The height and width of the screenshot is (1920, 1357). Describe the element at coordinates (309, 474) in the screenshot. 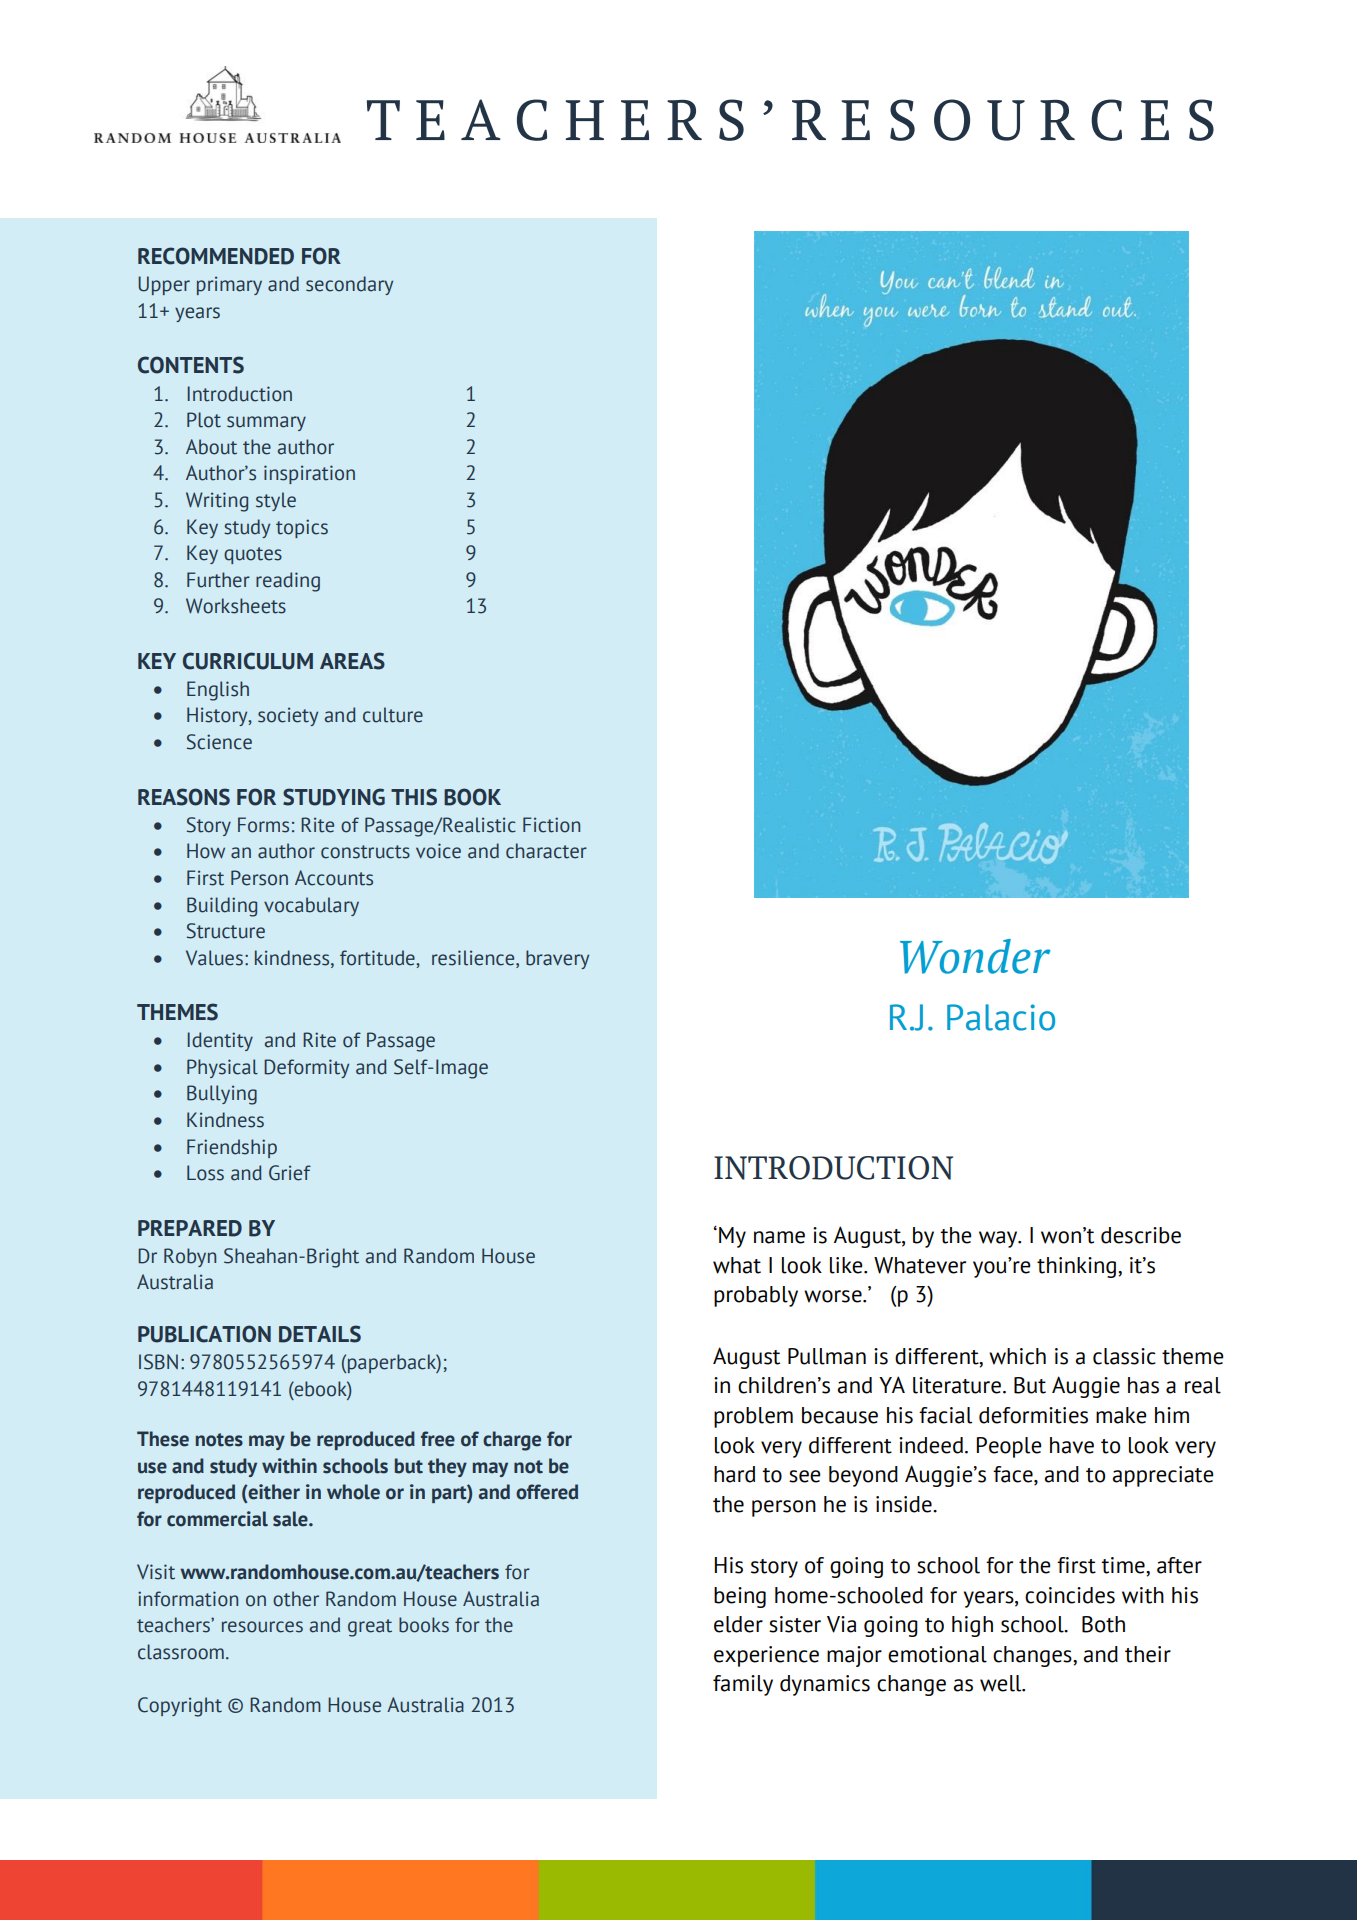

I see `inspiration` at that location.
